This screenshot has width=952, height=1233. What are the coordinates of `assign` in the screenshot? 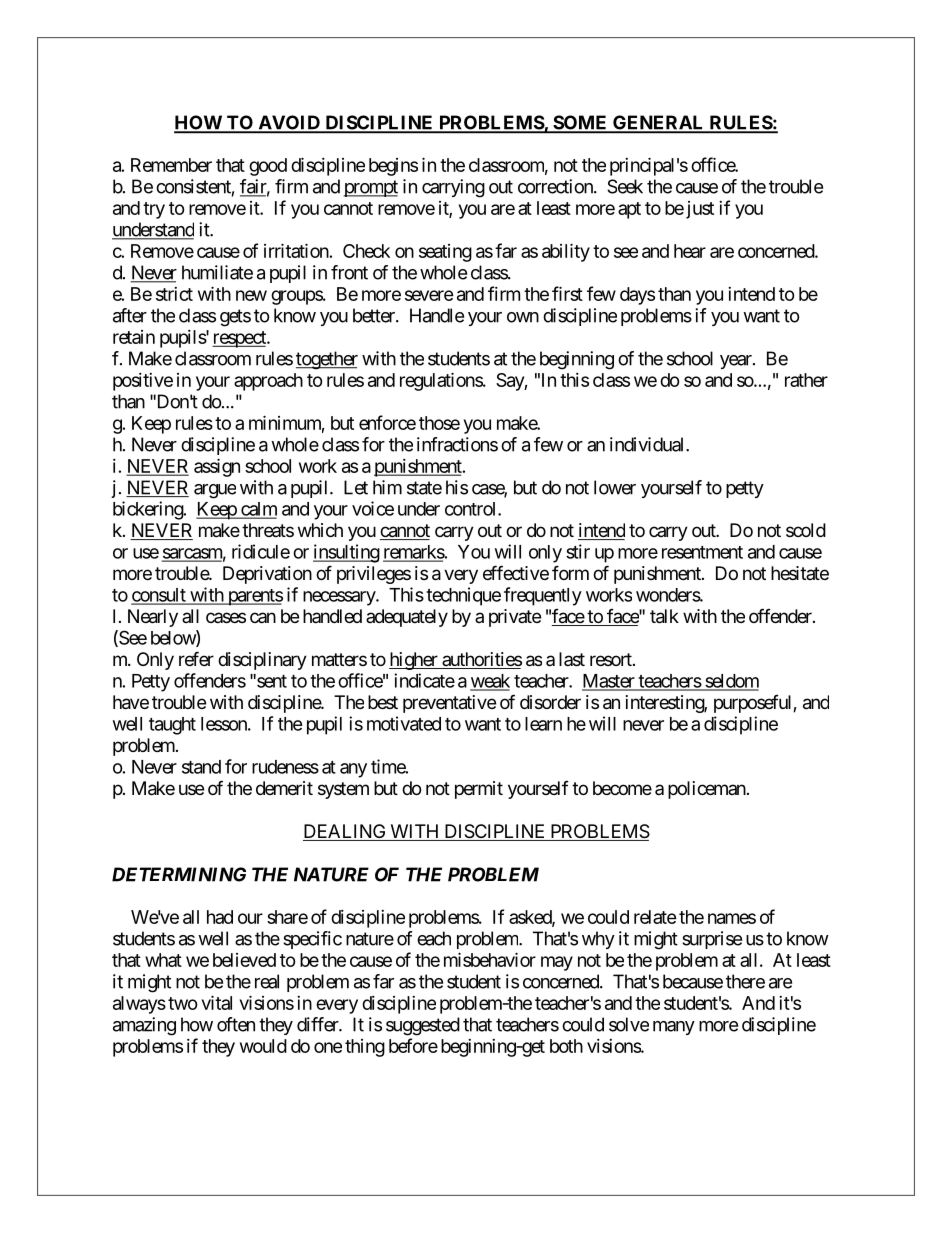 It's located at (217, 467).
